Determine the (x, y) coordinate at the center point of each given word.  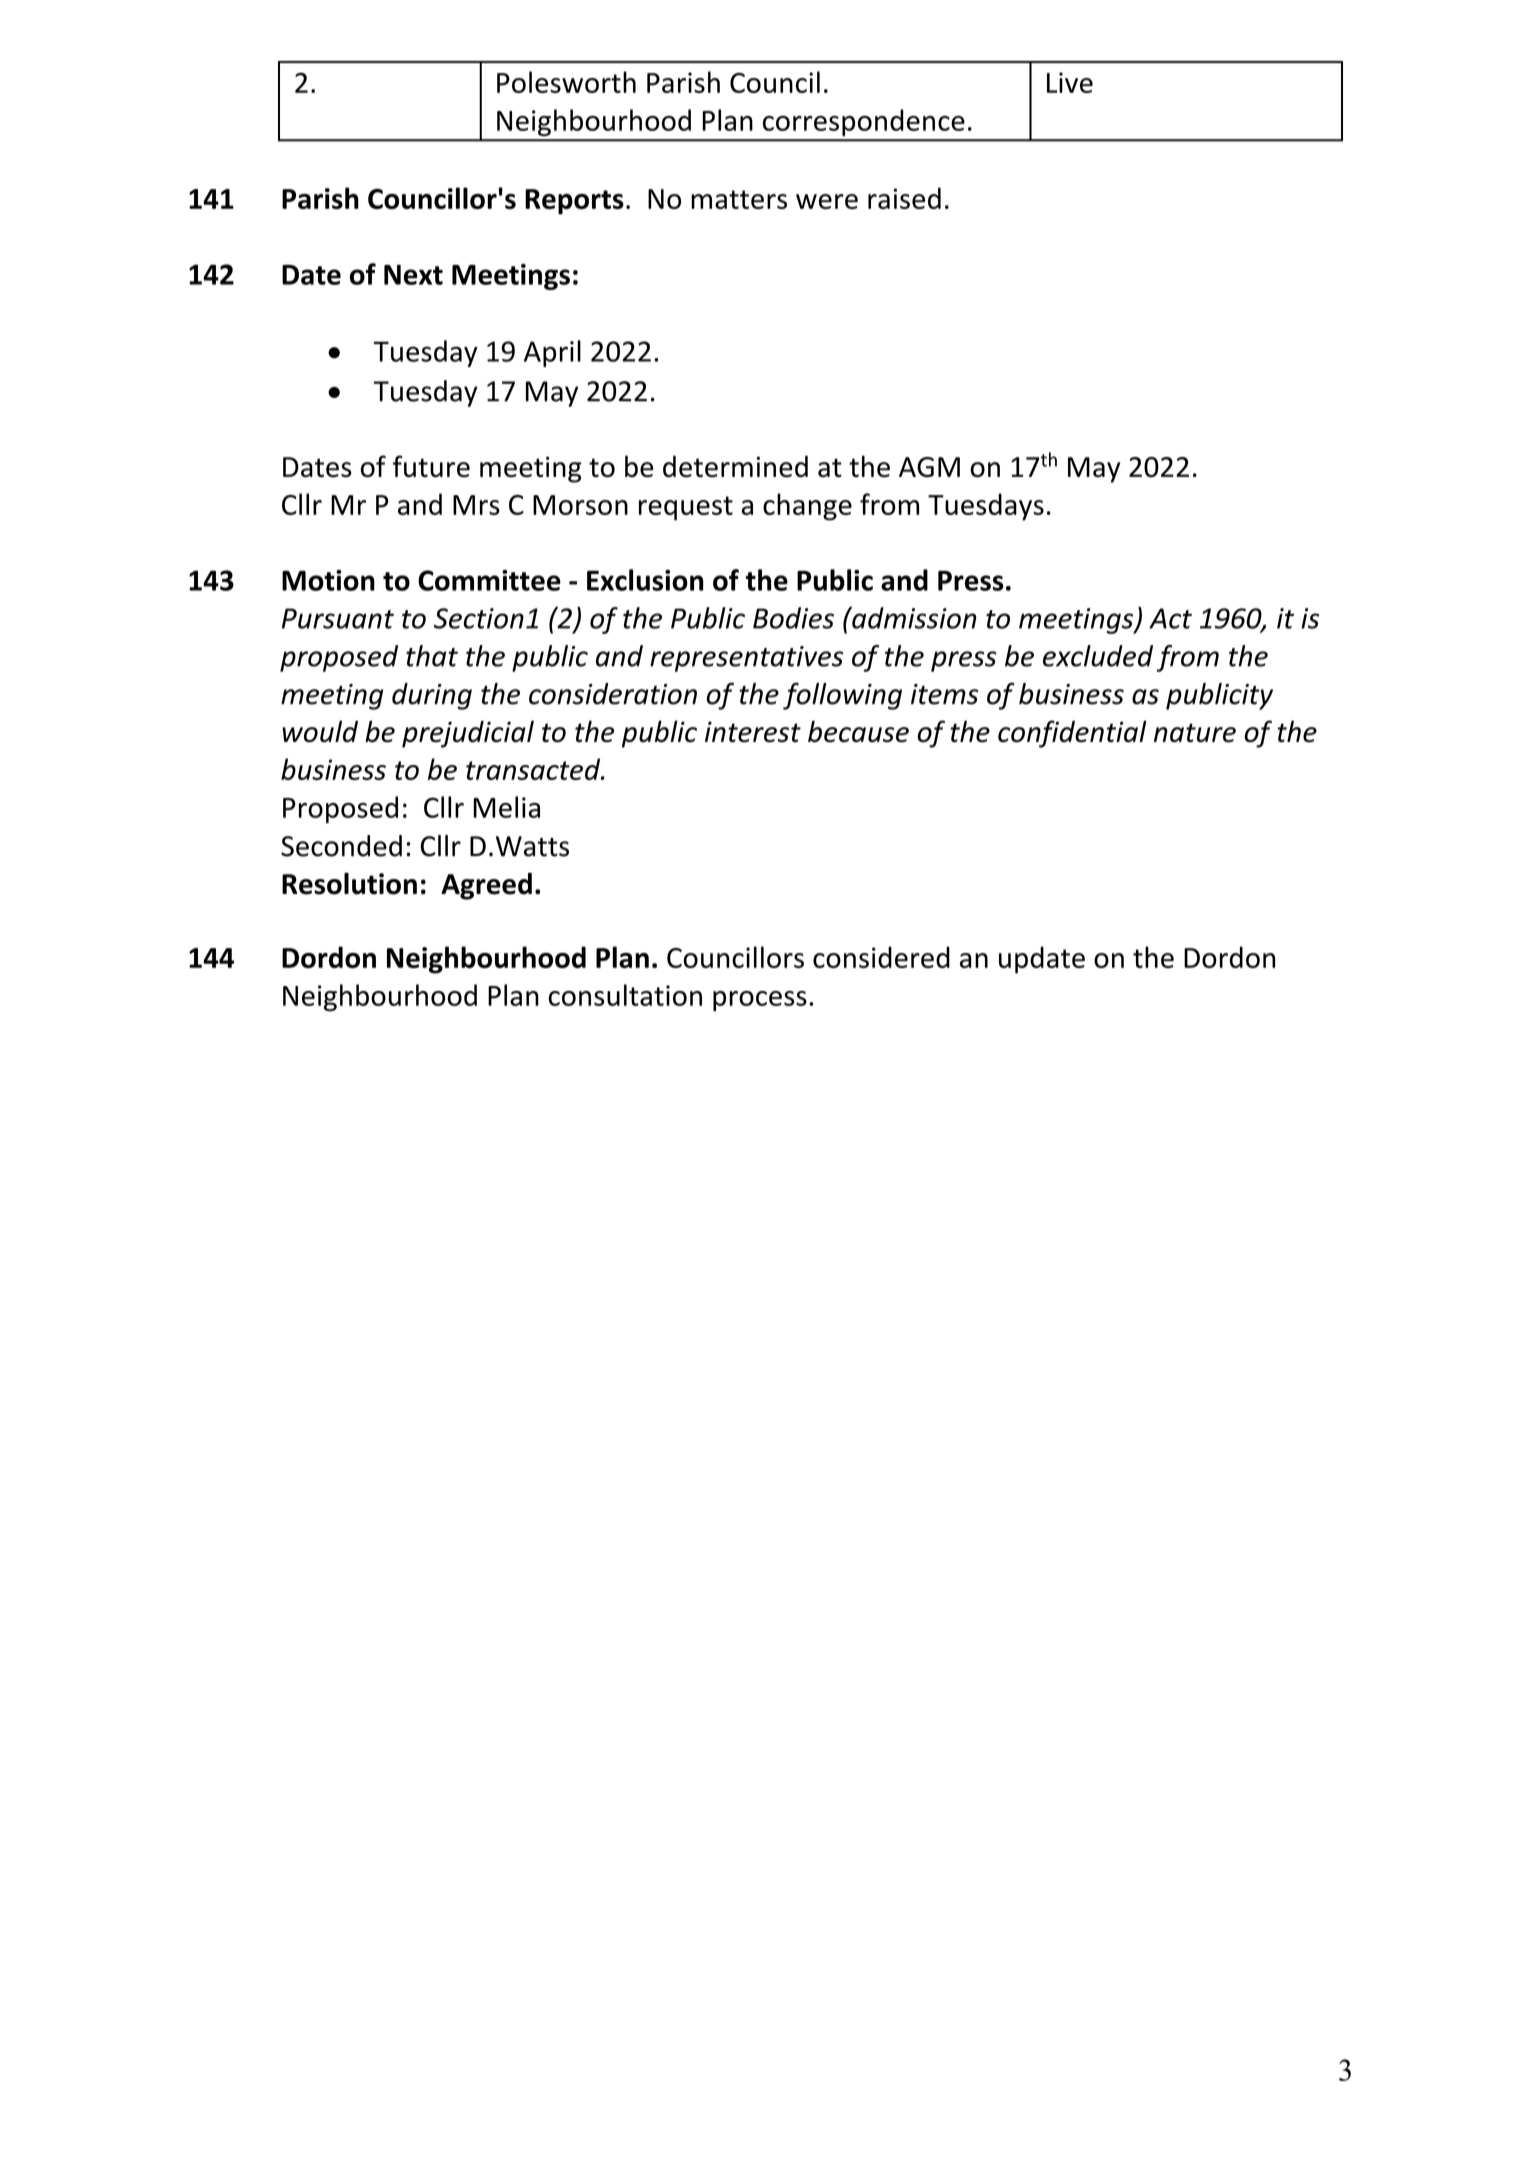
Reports (574, 202)
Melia (506, 807)
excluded (1098, 656)
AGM (929, 467)
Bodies (793, 618)
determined (735, 466)
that (432, 656)
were (827, 201)
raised (904, 198)
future (431, 466)
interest (753, 731)
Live (1070, 82)
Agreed (486, 886)
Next (413, 274)
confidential (1072, 734)
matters (739, 199)
